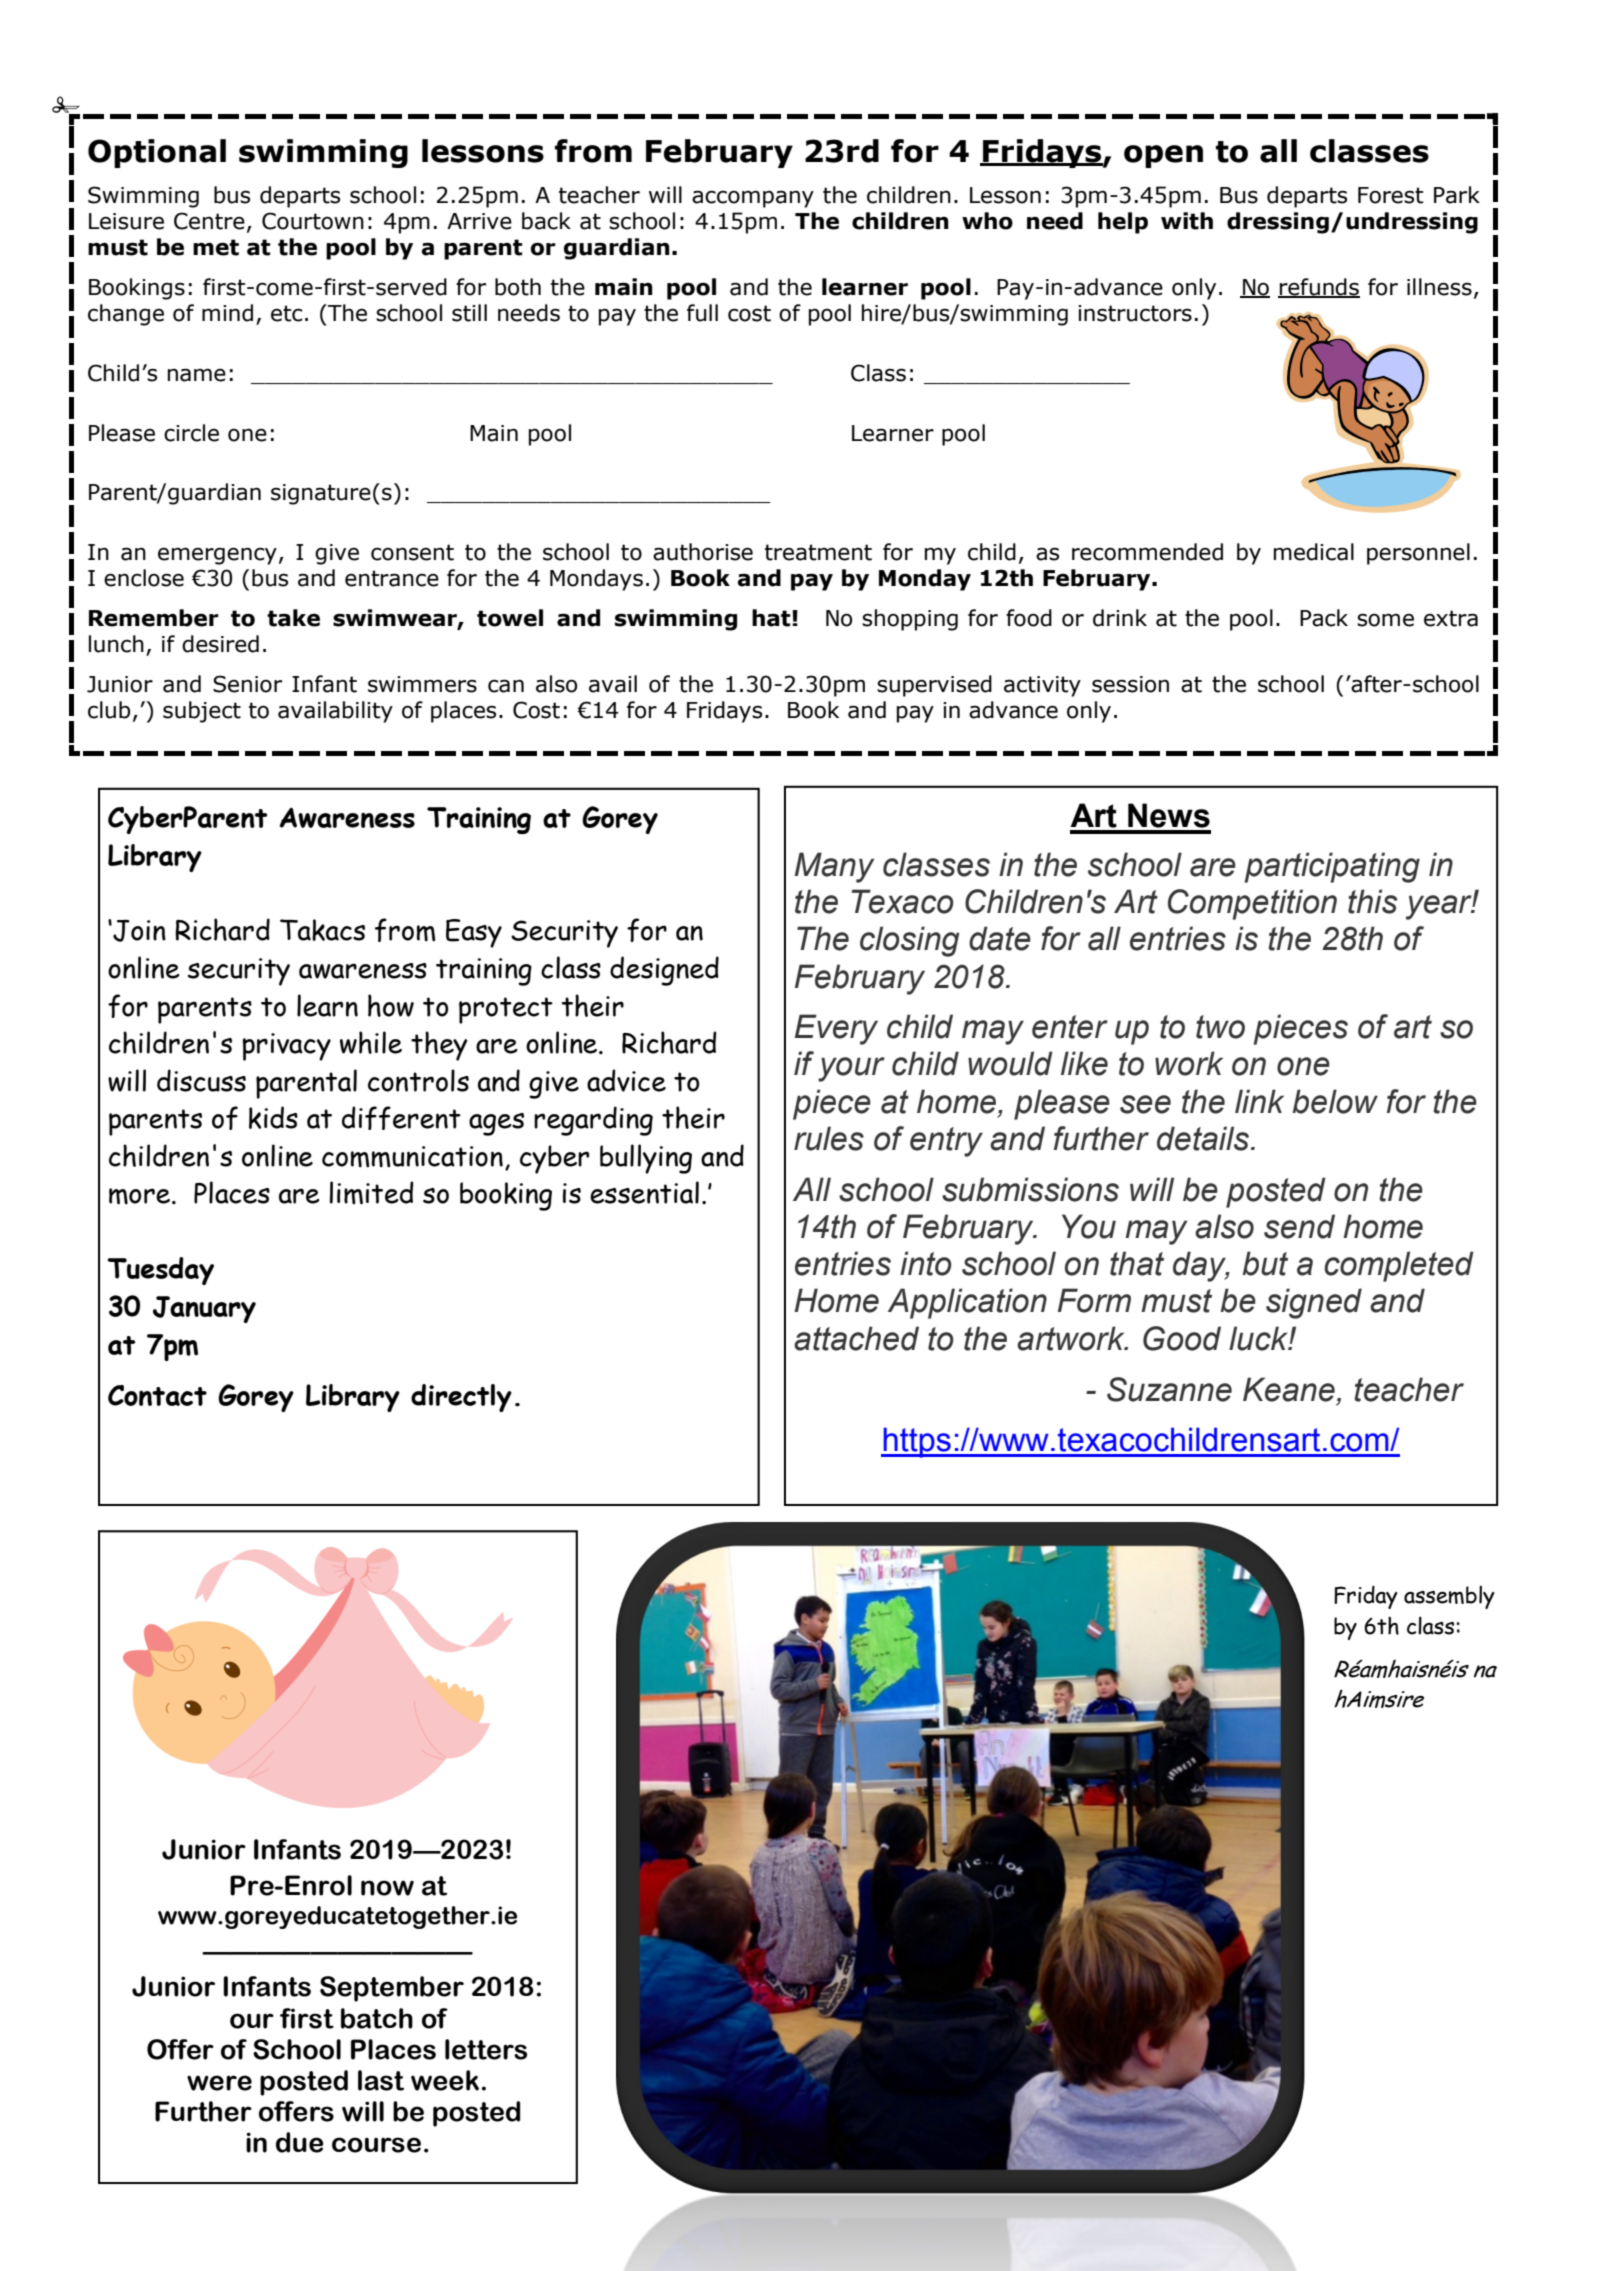 The image size is (1606, 2271). I want to click on assembly, so click(1449, 1597).
